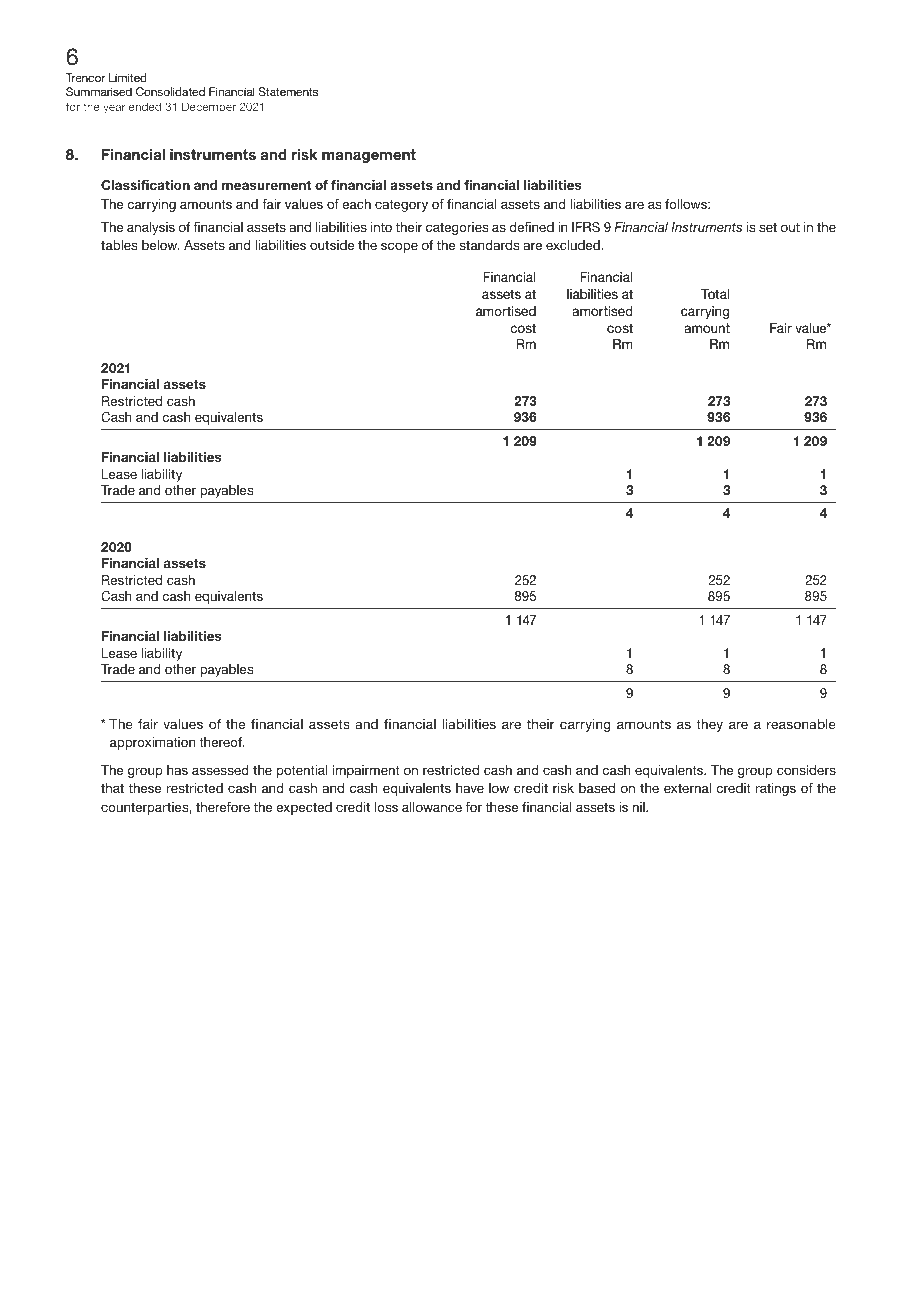 This screenshot has height=1308, width=924. What do you see at coordinates (687, 788) in the screenshot?
I see `external` at bounding box center [687, 788].
